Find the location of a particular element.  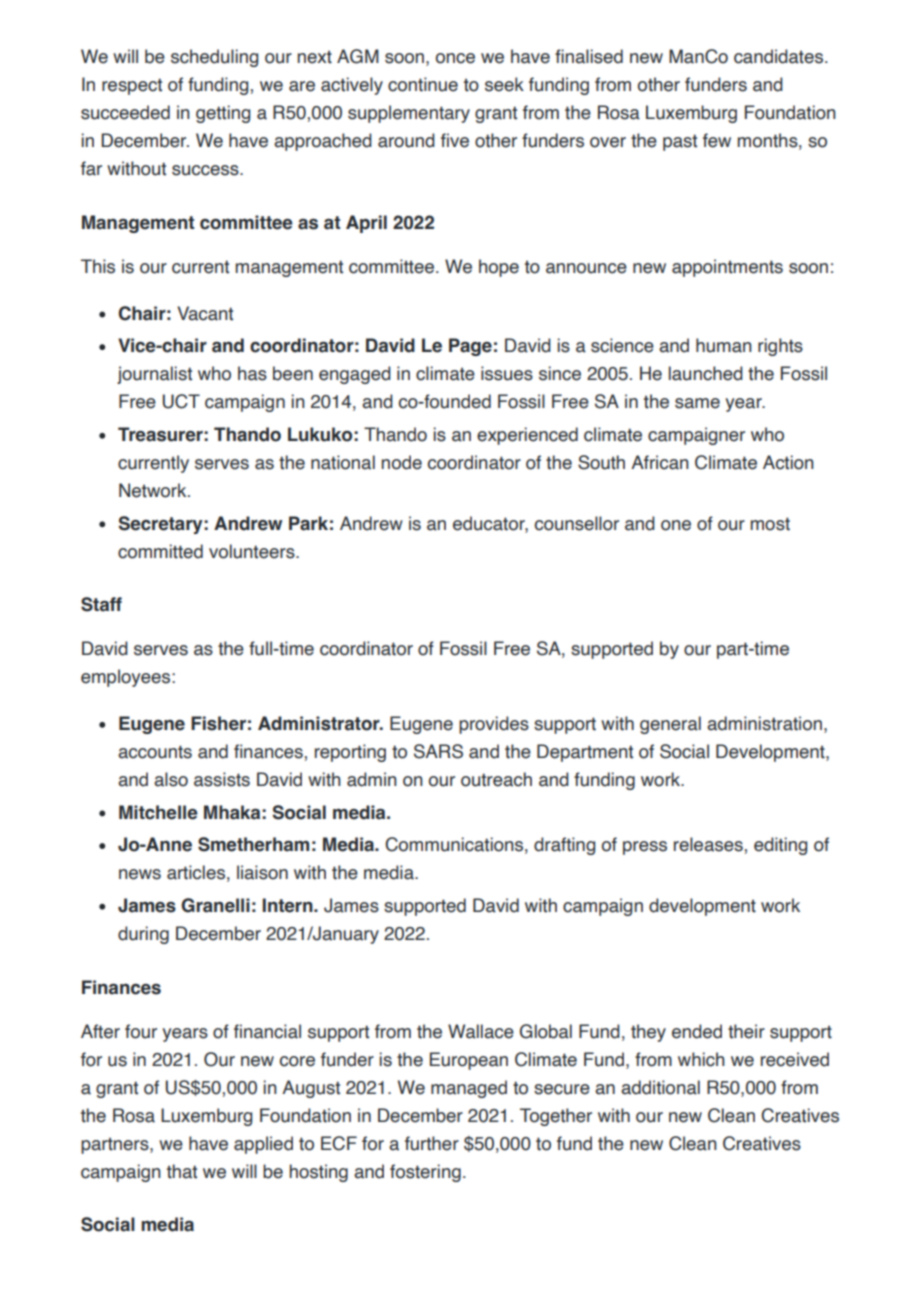

continue is located at coordinates (423, 84).
